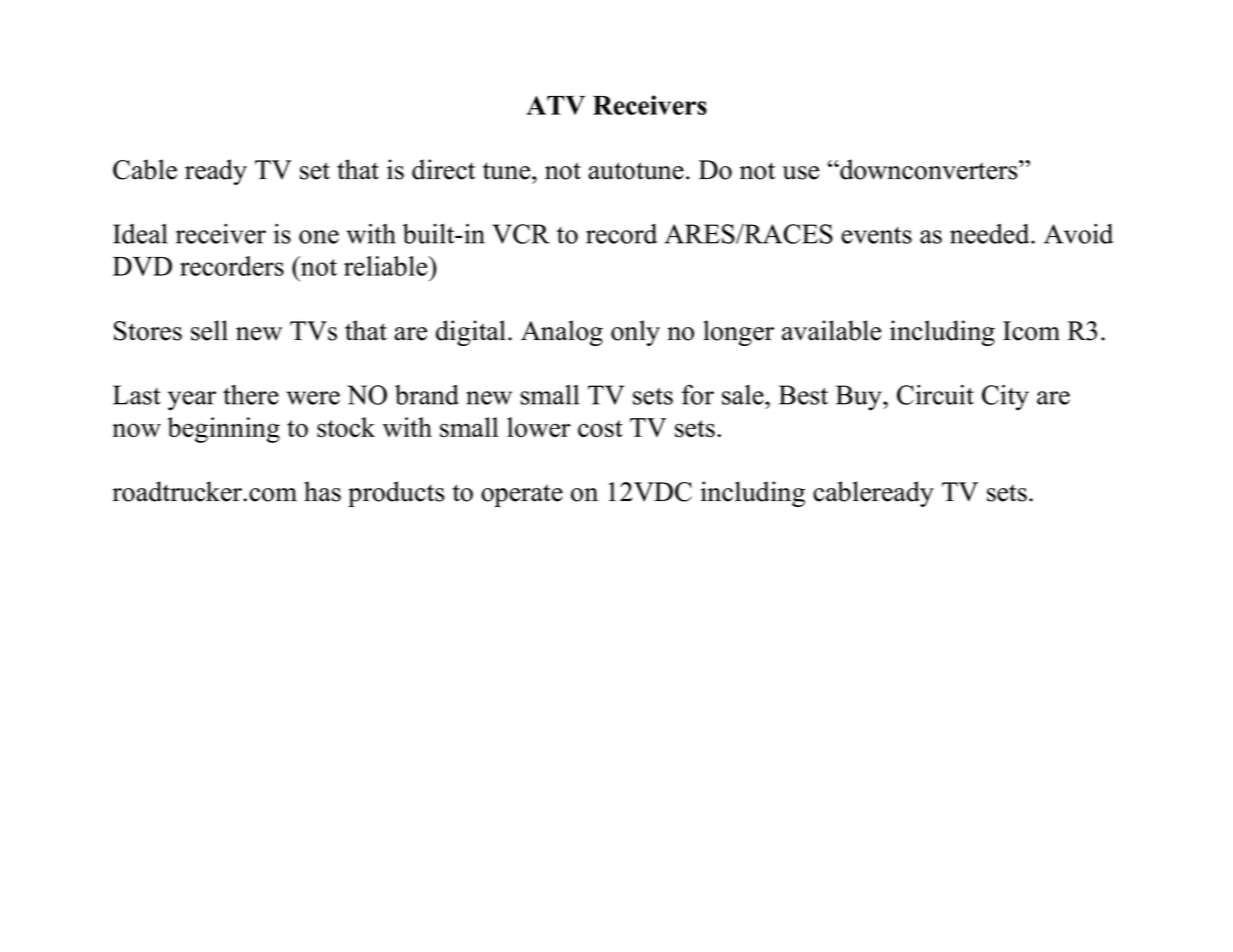 This screenshot has width=1233, height=952. What do you see at coordinates (635, 333) in the screenshot?
I see `only` at bounding box center [635, 333].
